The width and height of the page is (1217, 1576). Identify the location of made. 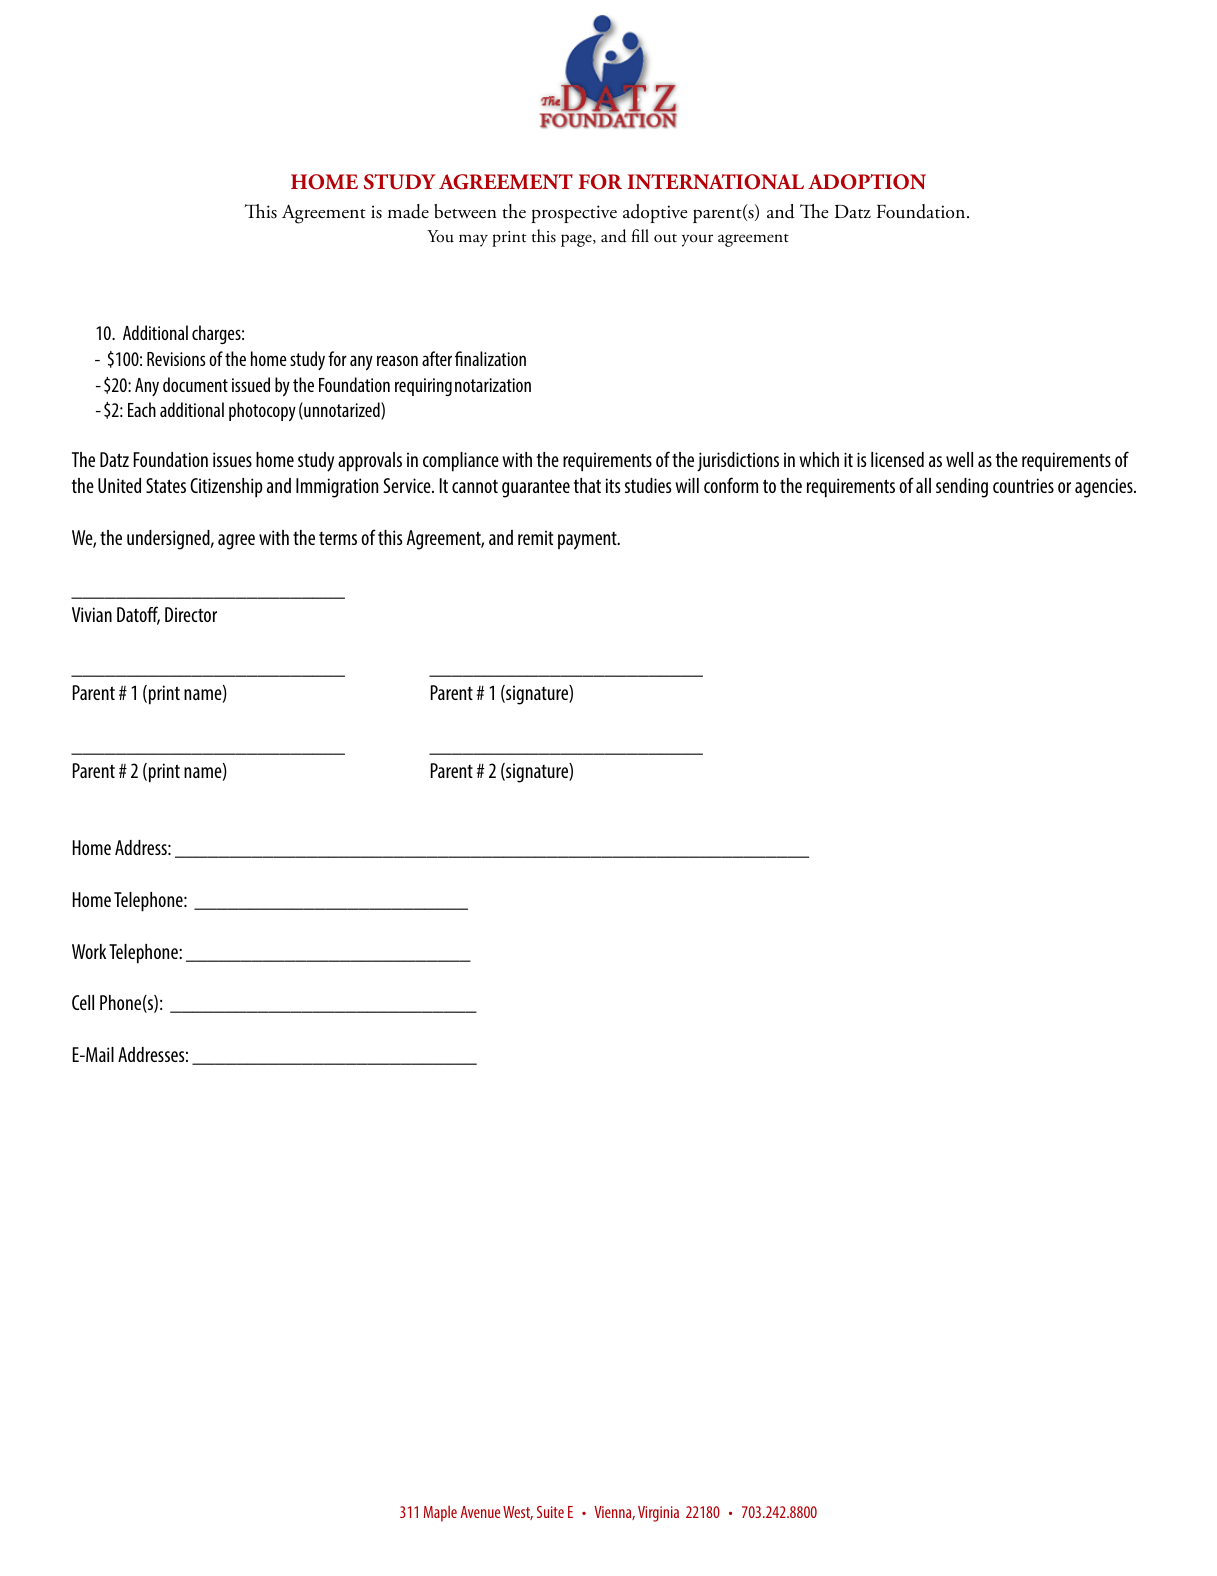
(408, 211).
